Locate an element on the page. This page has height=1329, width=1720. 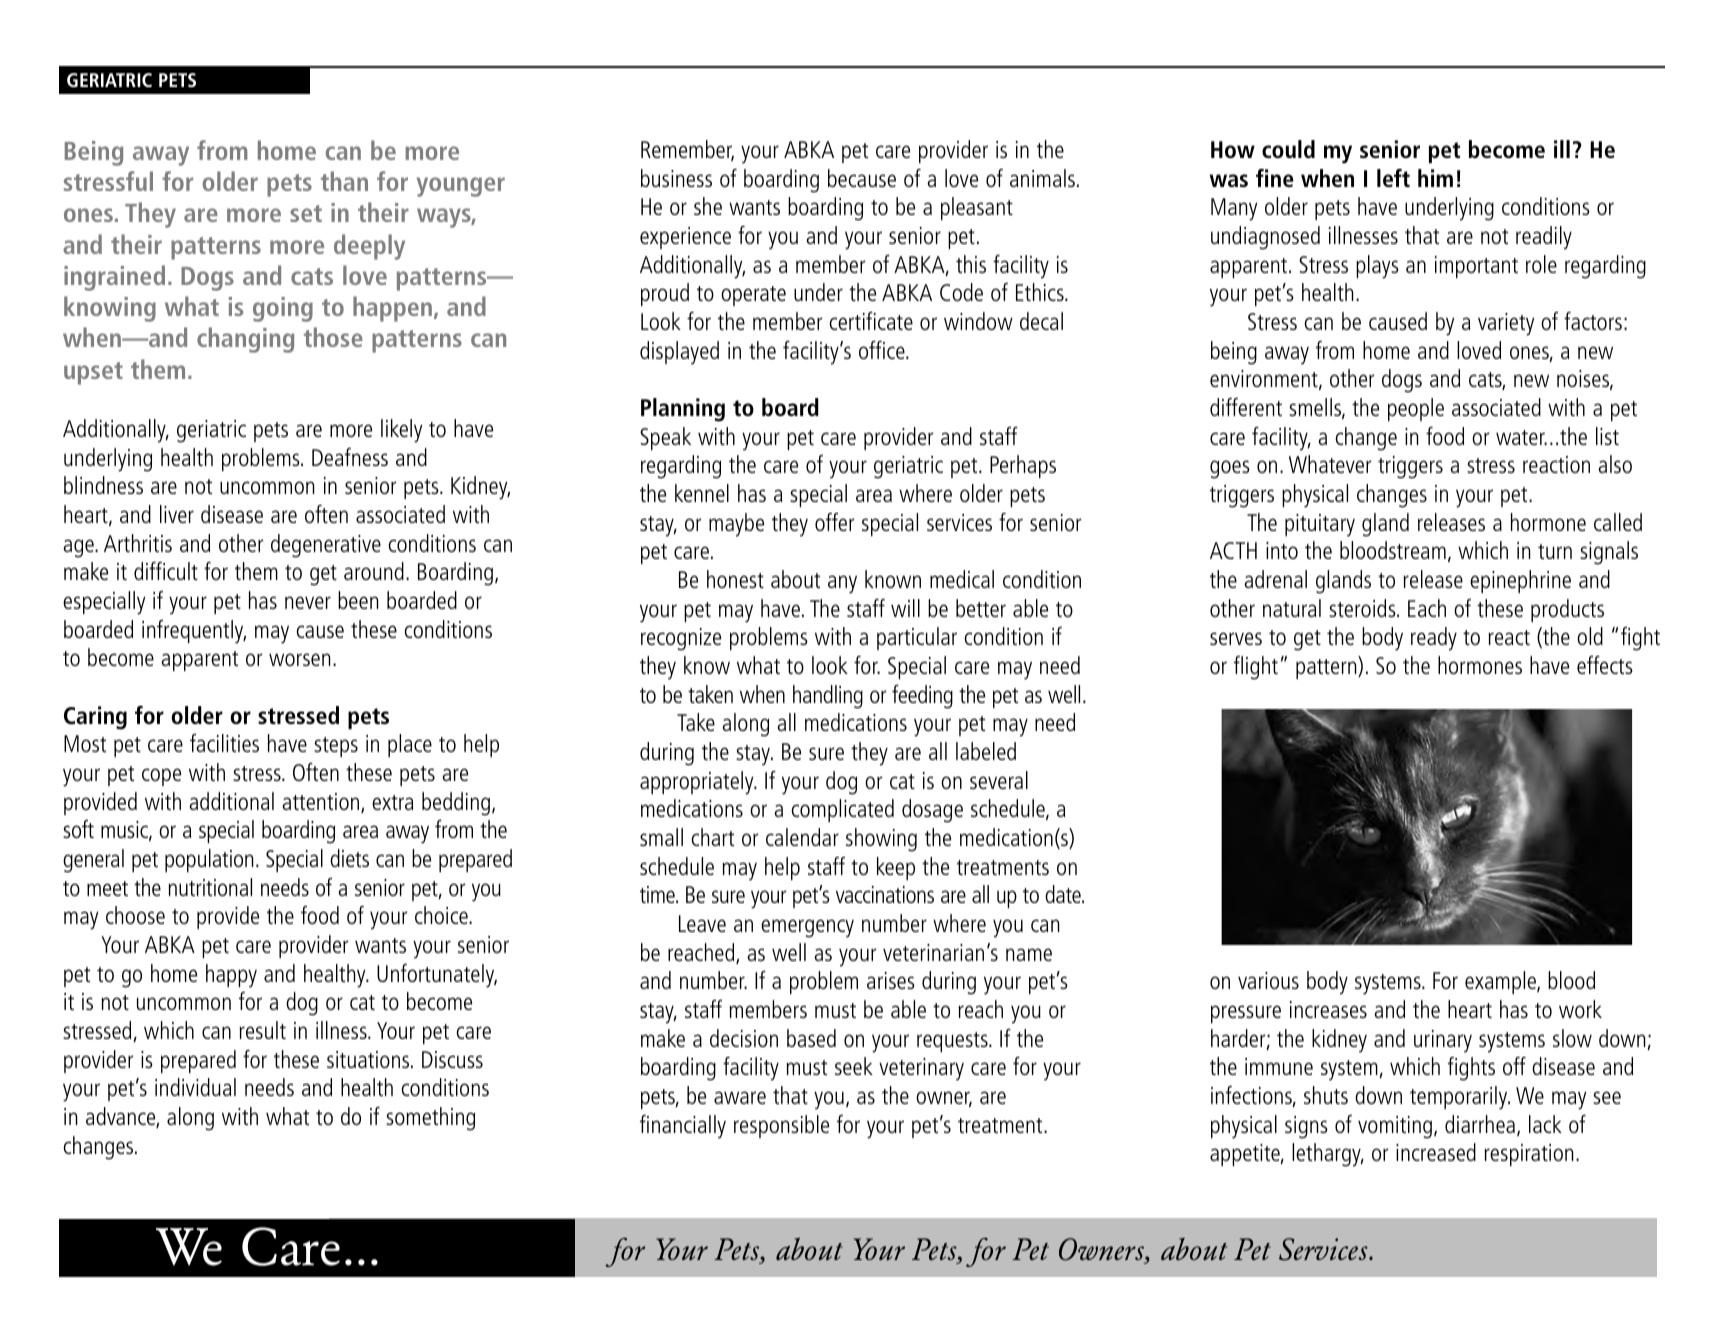
vaccinations is located at coordinates (885, 894).
